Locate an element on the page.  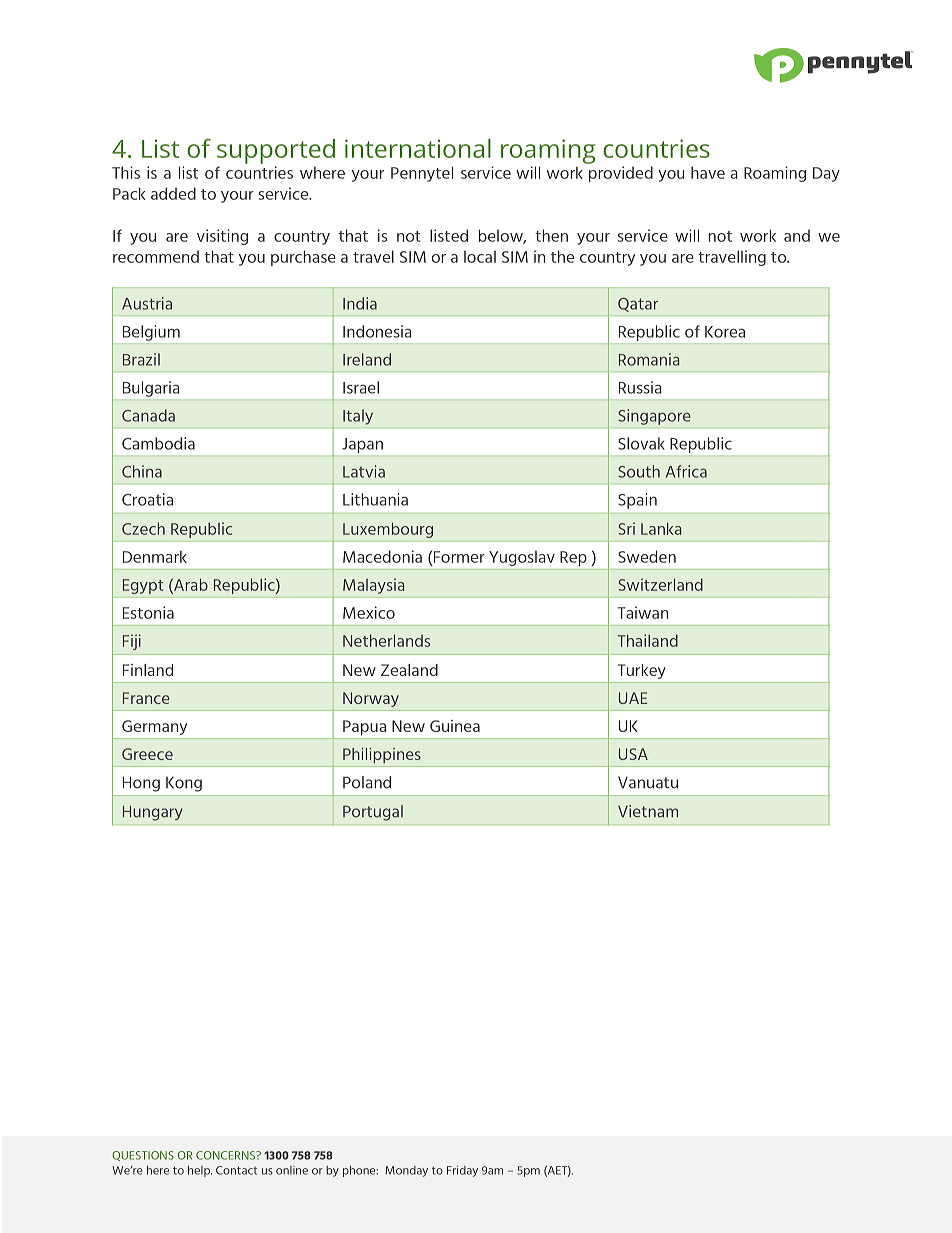
international is located at coordinates (418, 148).
